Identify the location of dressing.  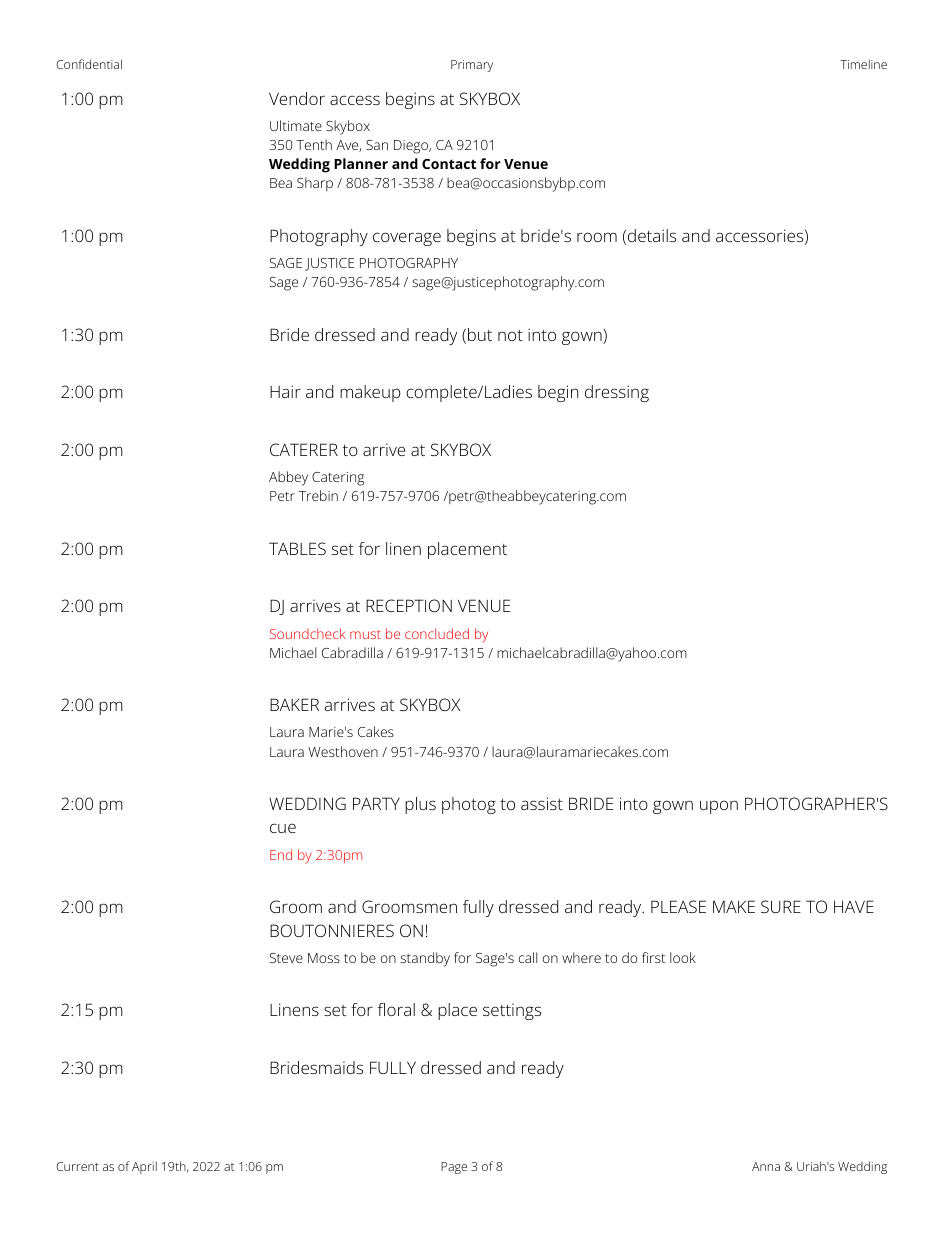
(617, 393).
